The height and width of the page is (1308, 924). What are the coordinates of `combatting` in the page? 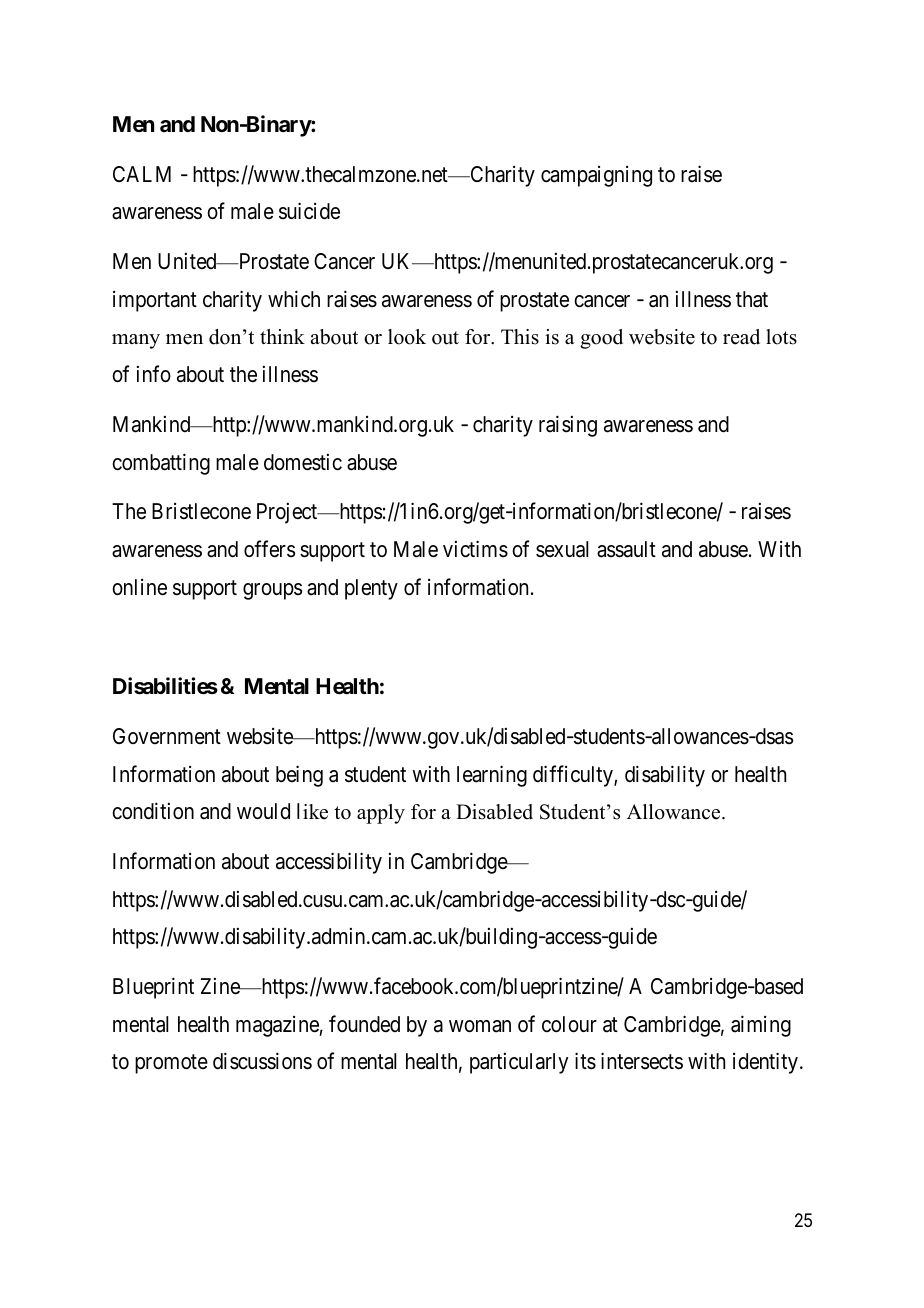 It's located at (161, 464).
